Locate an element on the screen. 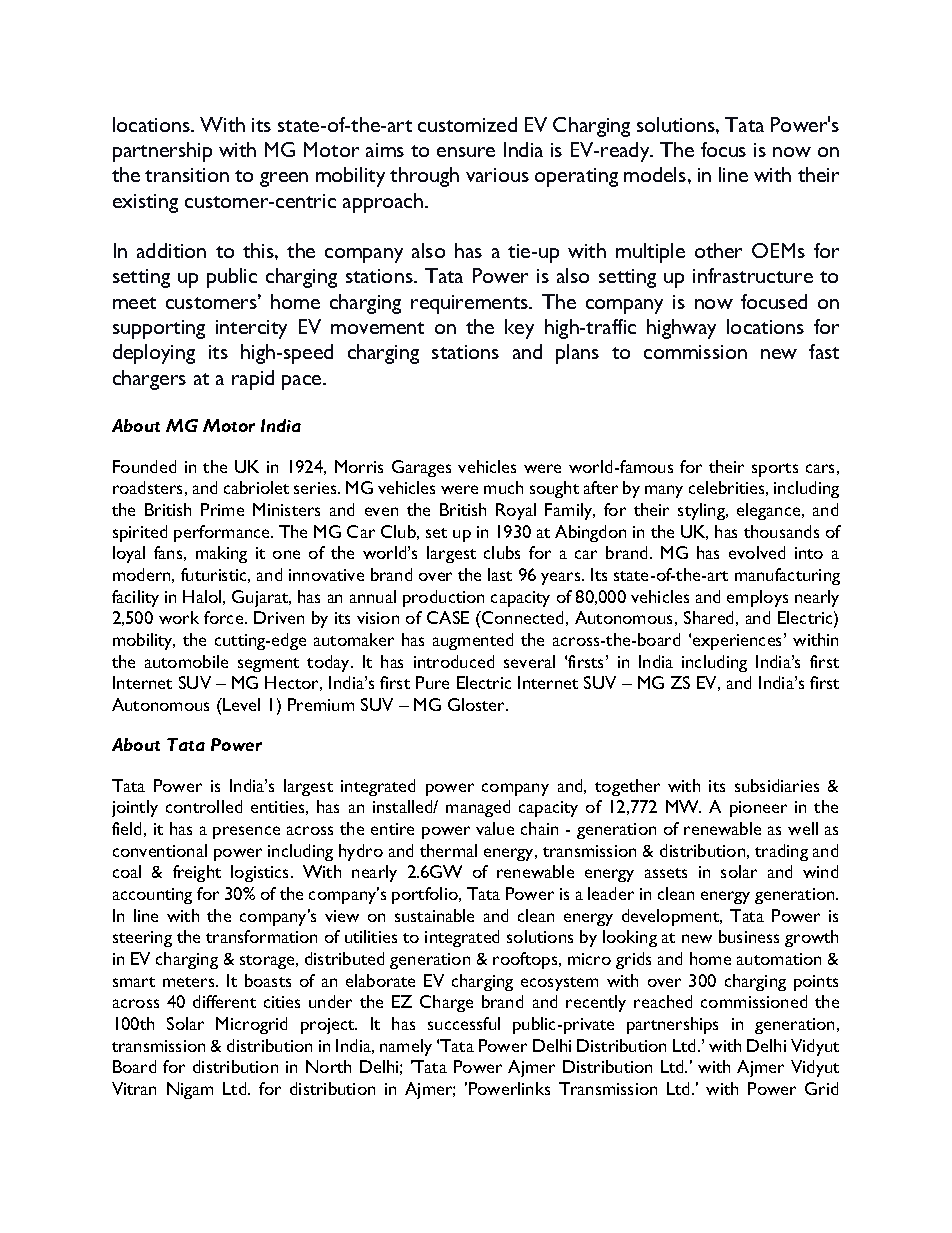  transition is located at coordinates (187, 175).
